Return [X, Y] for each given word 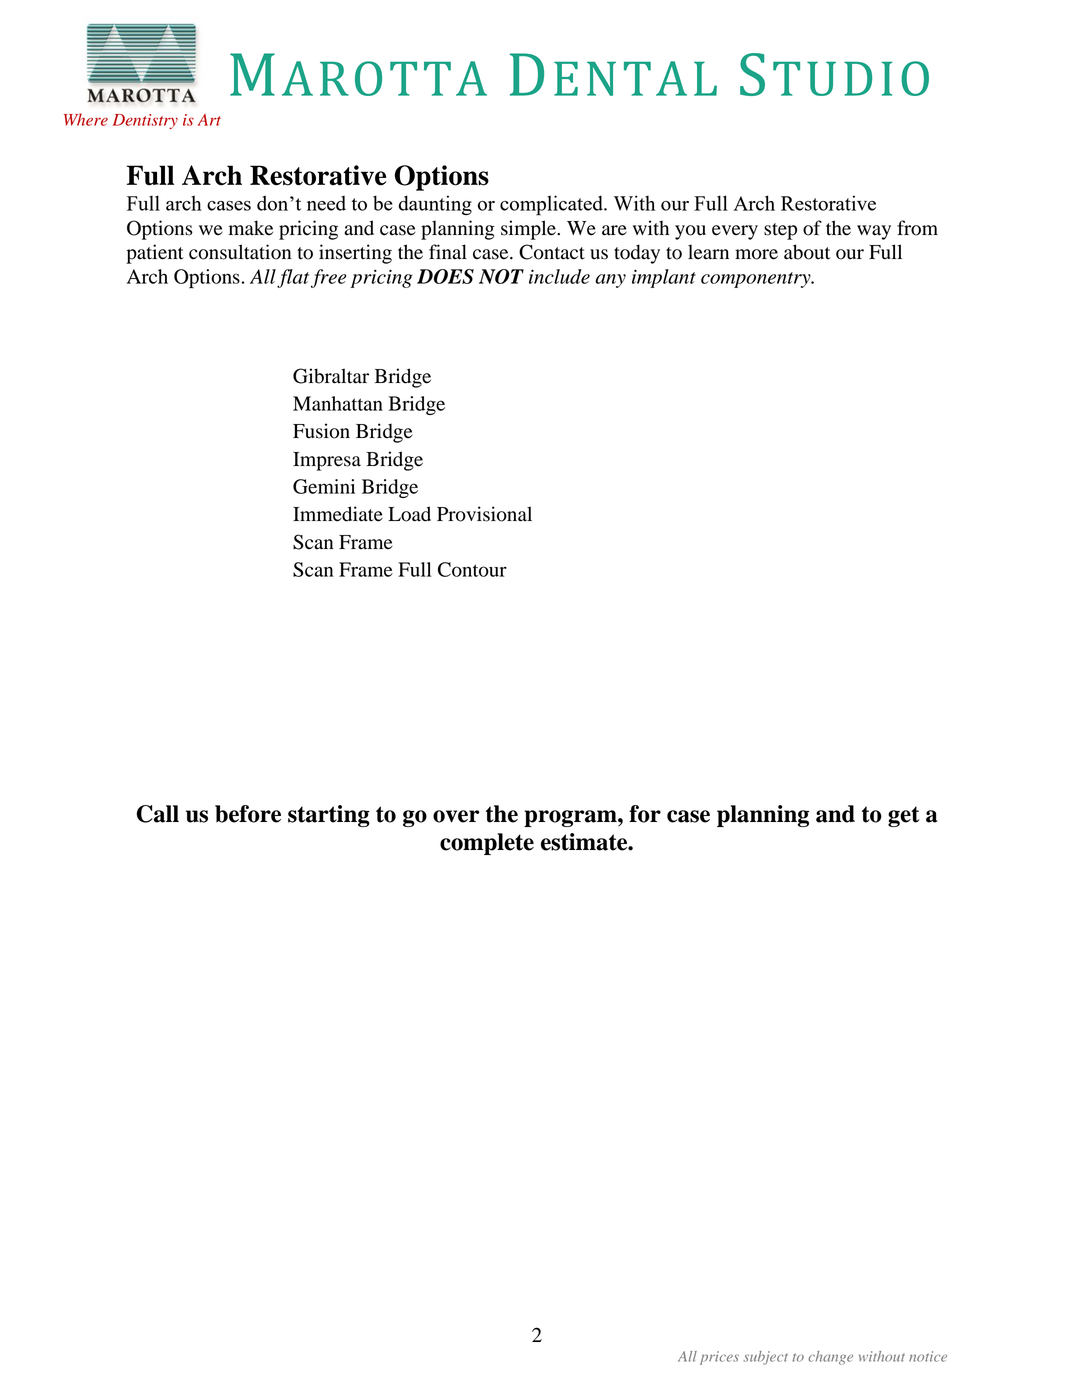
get [903, 816]
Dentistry [145, 121]
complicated [552, 205]
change [830, 1358]
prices [719, 1358]
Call [158, 814]
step [780, 231]
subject [766, 1358]
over [456, 816]
